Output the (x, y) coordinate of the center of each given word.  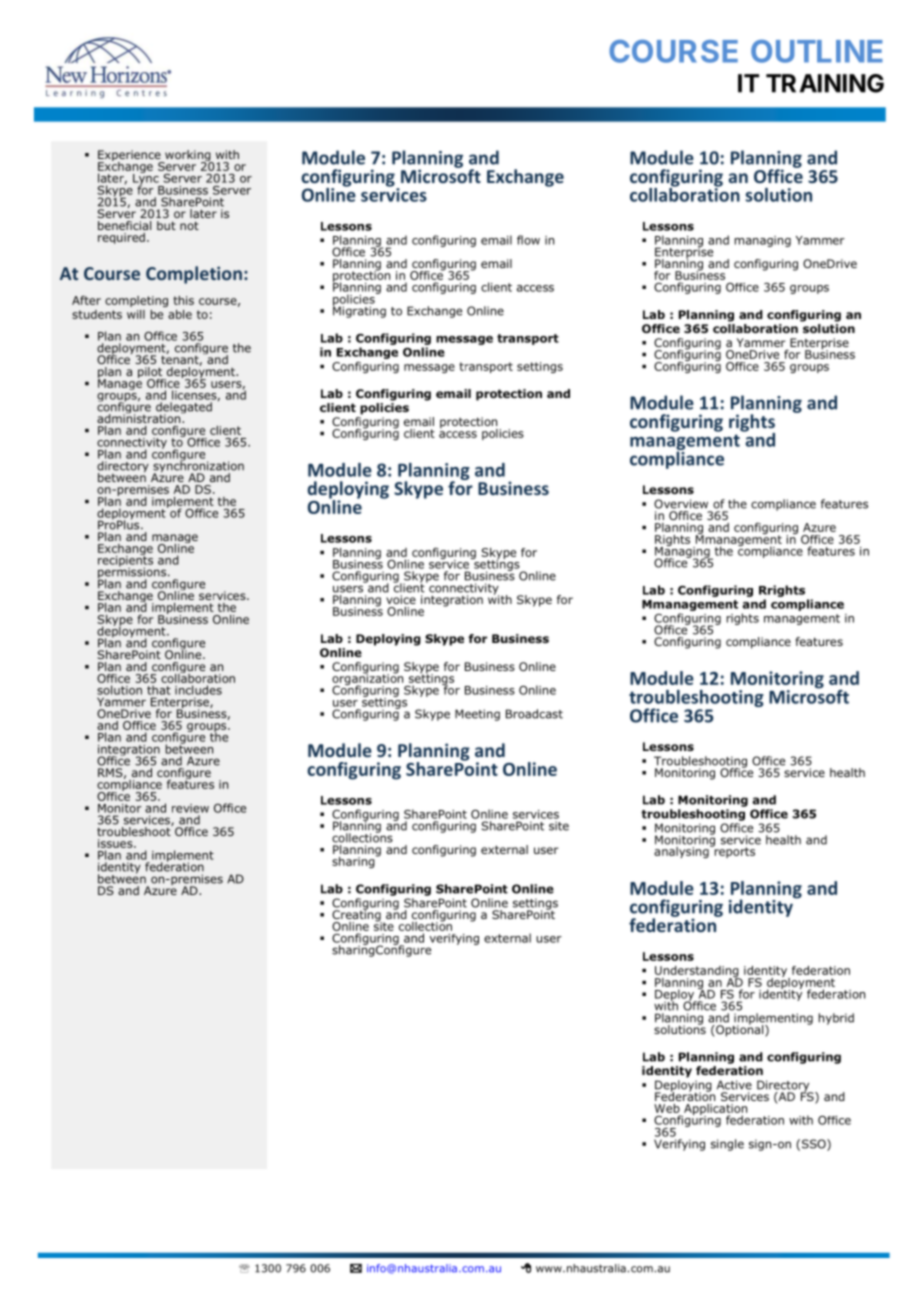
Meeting (477, 715)
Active (734, 1085)
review (190, 808)
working (188, 157)
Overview (681, 504)
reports (733, 851)
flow (528, 240)
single (727, 1145)
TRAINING (825, 83)
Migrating (359, 311)
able (180, 314)
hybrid (836, 1019)
